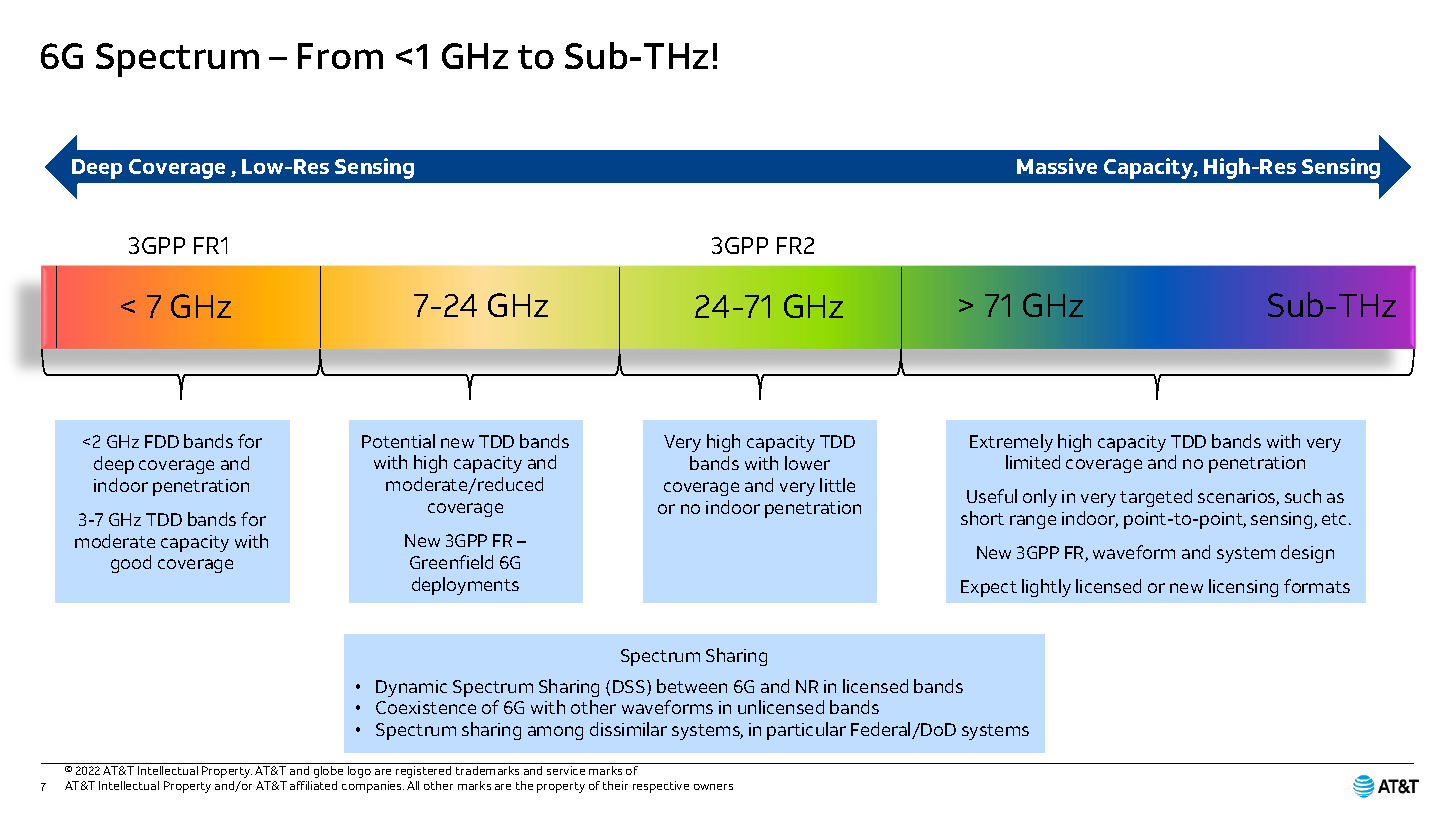  What do you see at coordinates (806, 731) in the screenshot?
I see `particular` at bounding box center [806, 731].
